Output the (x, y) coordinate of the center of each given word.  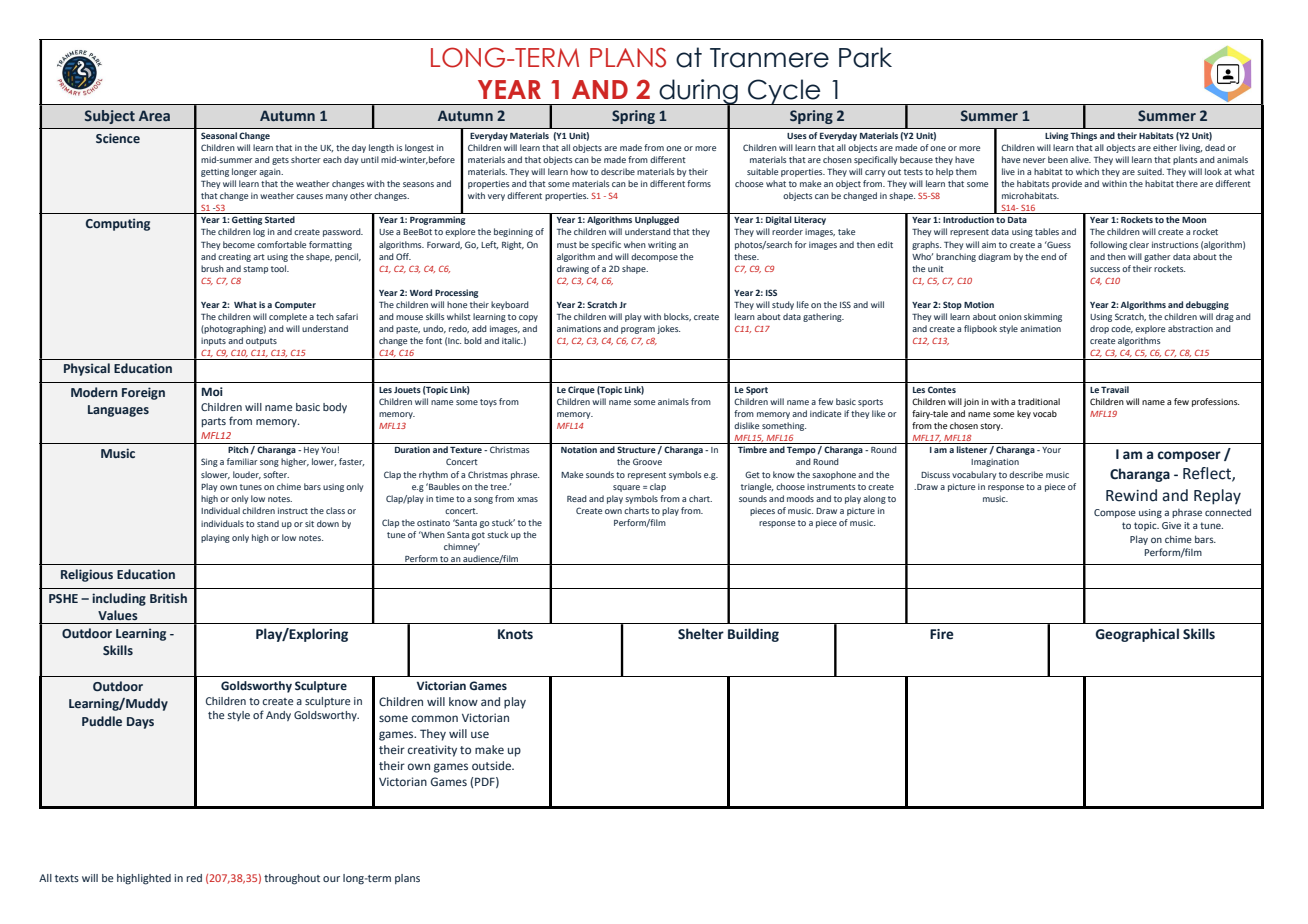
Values (118, 615)
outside (492, 765)
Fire (942, 634)
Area (154, 115)
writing (662, 245)
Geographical (1137, 635)
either (1165, 147)
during (698, 93)
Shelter (701, 634)
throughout (292, 879)
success (1105, 269)
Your (1051, 450)
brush (212, 268)
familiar (242, 461)
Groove (647, 461)
